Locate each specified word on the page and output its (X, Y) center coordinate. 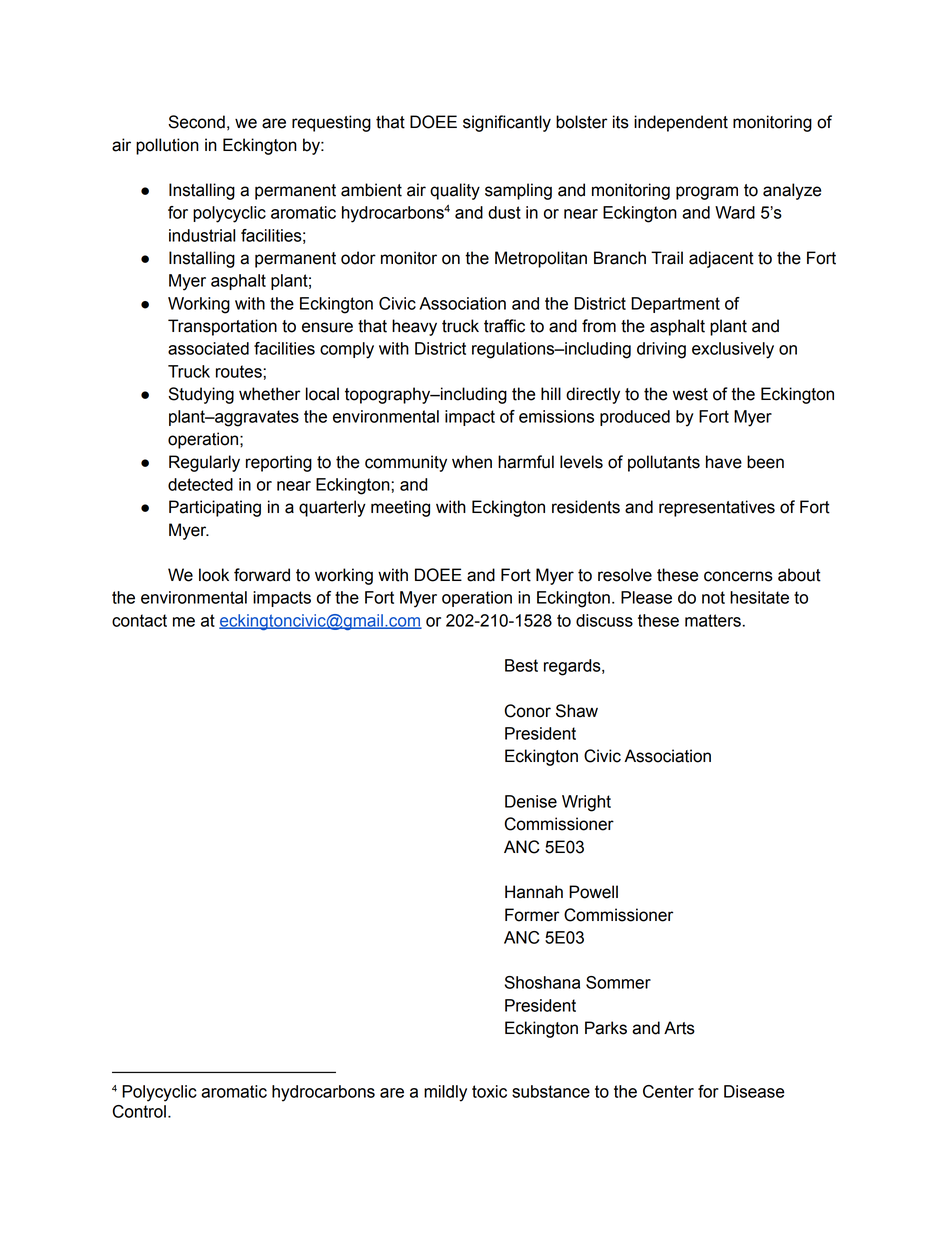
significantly (507, 123)
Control (139, 1111)
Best (521, 665)
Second (196, 122)
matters (713, 620)
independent (681, 123)
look (214, 575)
